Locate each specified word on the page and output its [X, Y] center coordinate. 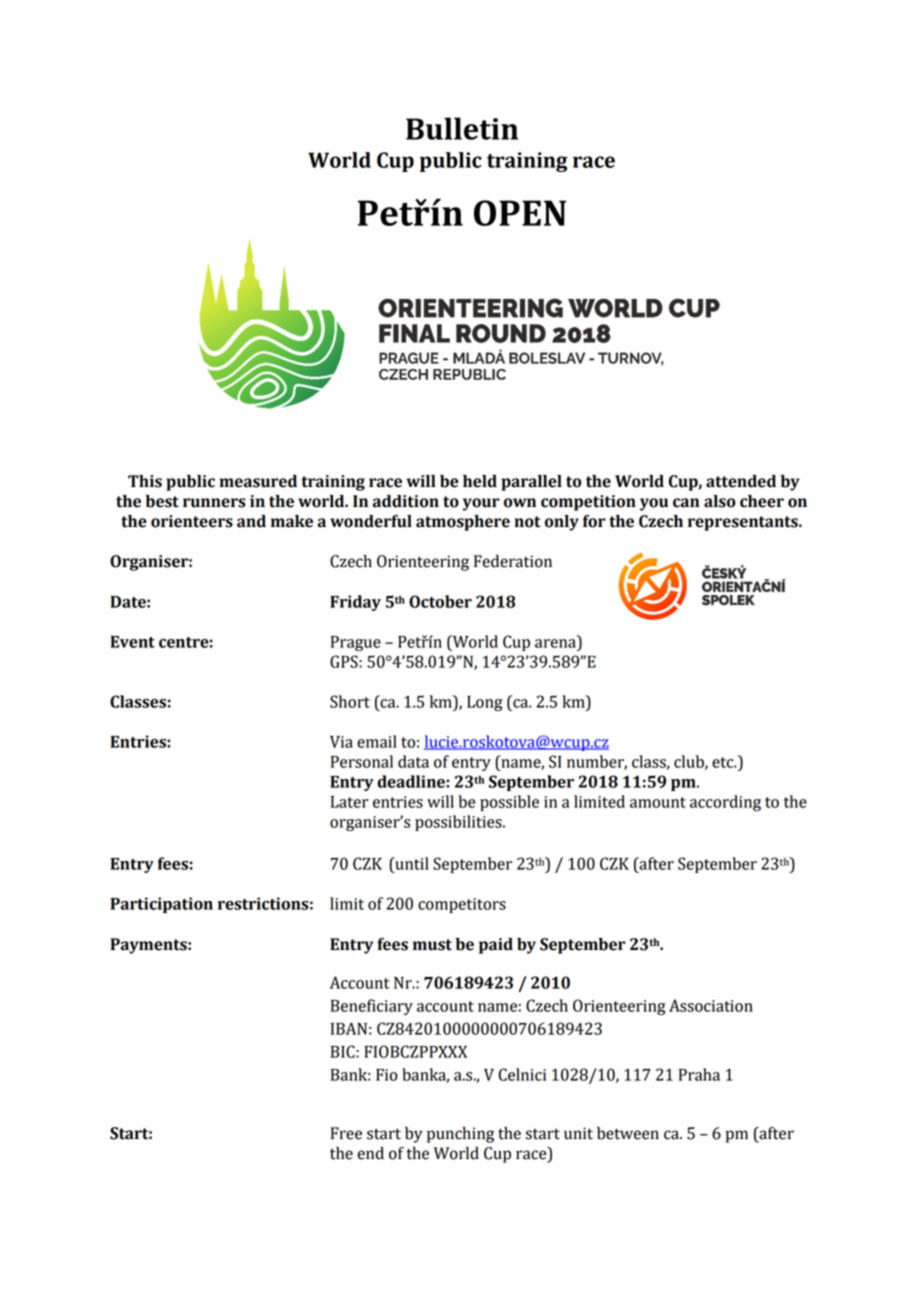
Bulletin [462, 128]
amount [658, 802]
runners [214, 503]
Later [350, 802]
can [686, 503]
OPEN [520, 213]
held [480, 481]
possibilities [459, 823]
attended [741, 481]
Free [346, 1133]
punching [460, 1135]
